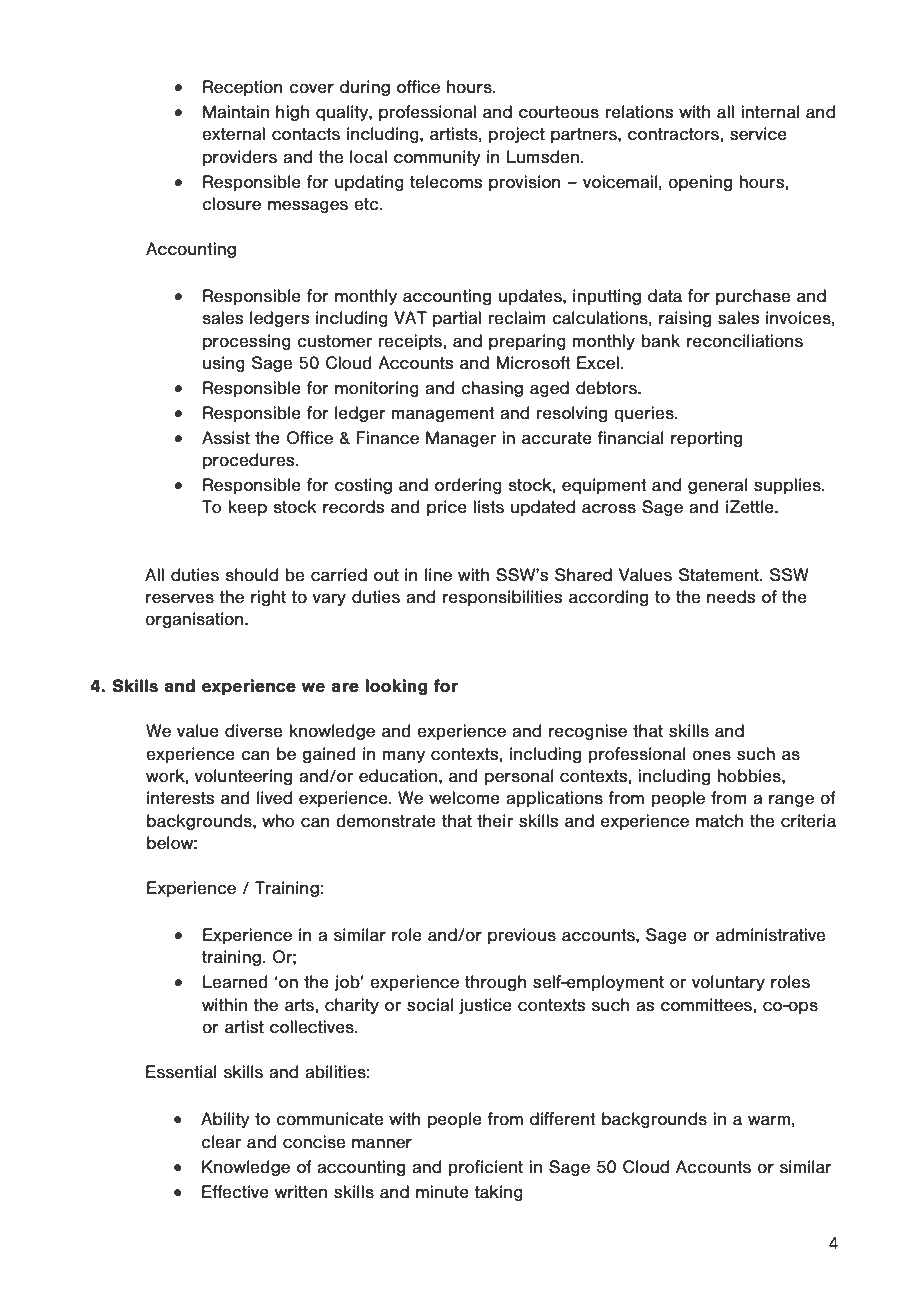  Describe the element at coordinates (758, 134) in the screenshot. I see `service` at that location.
